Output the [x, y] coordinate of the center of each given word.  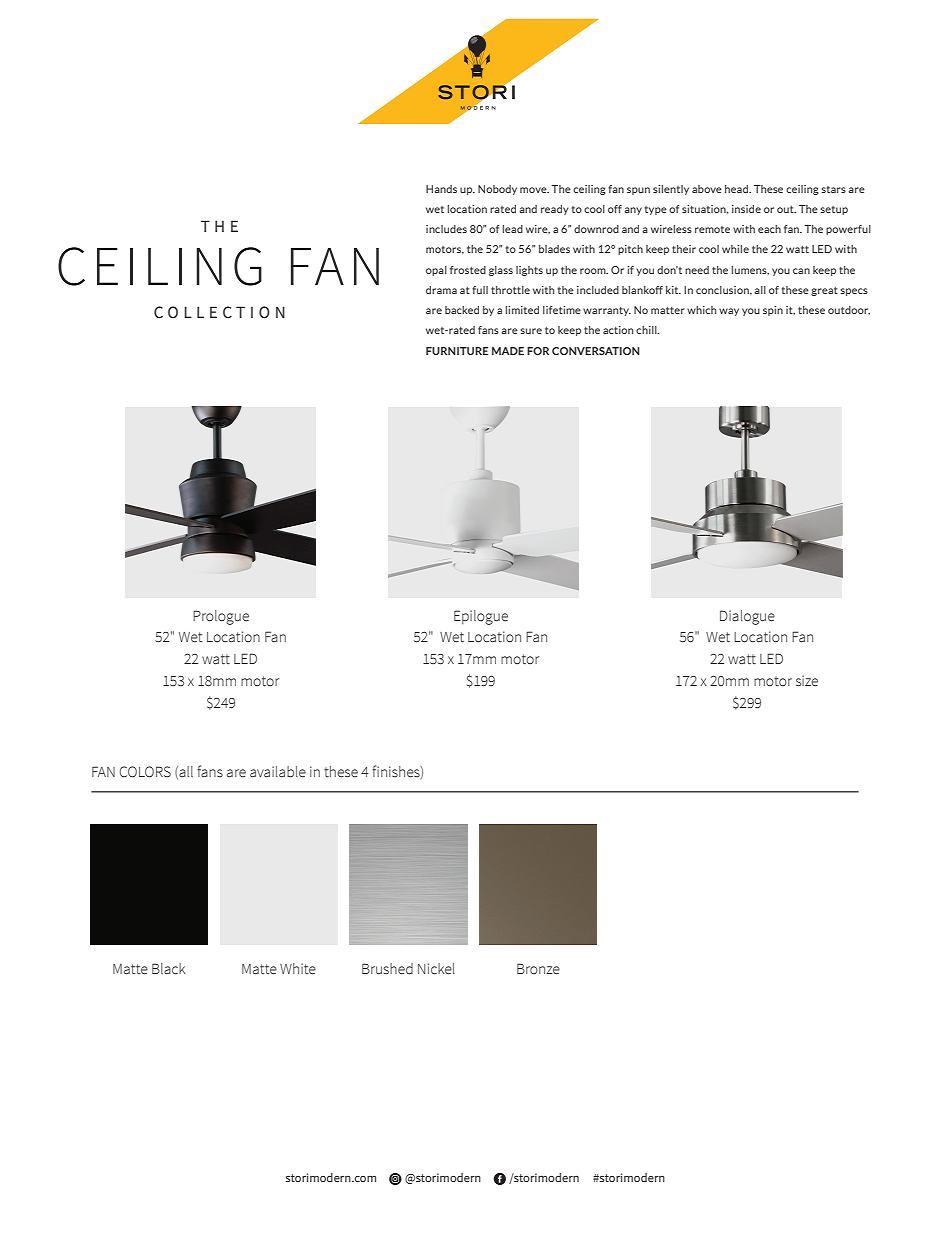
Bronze [538, 969]
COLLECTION [219, 312]
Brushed [387, 969]
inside [746, 209]
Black [168, 969]
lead [513, 229]
